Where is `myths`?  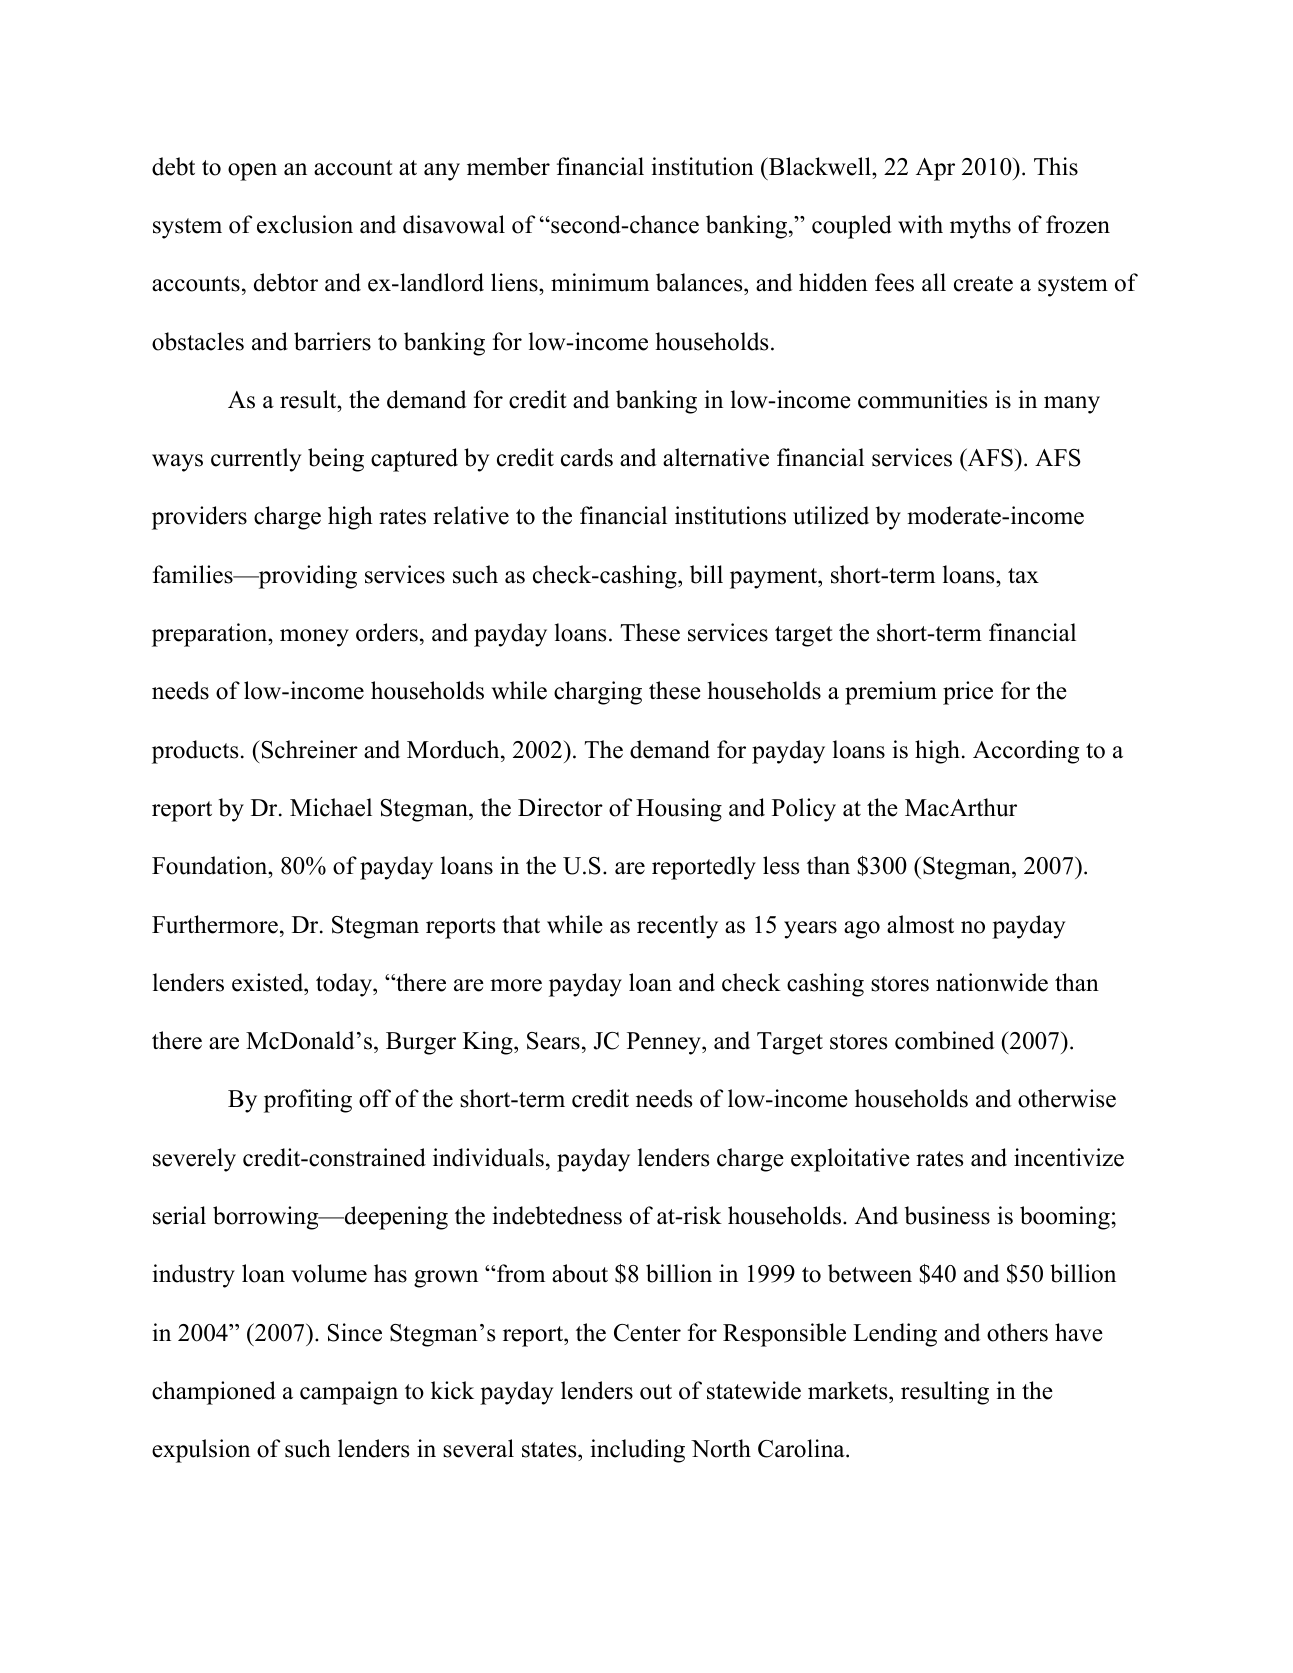 myths is located at coordinates (980, 227).
